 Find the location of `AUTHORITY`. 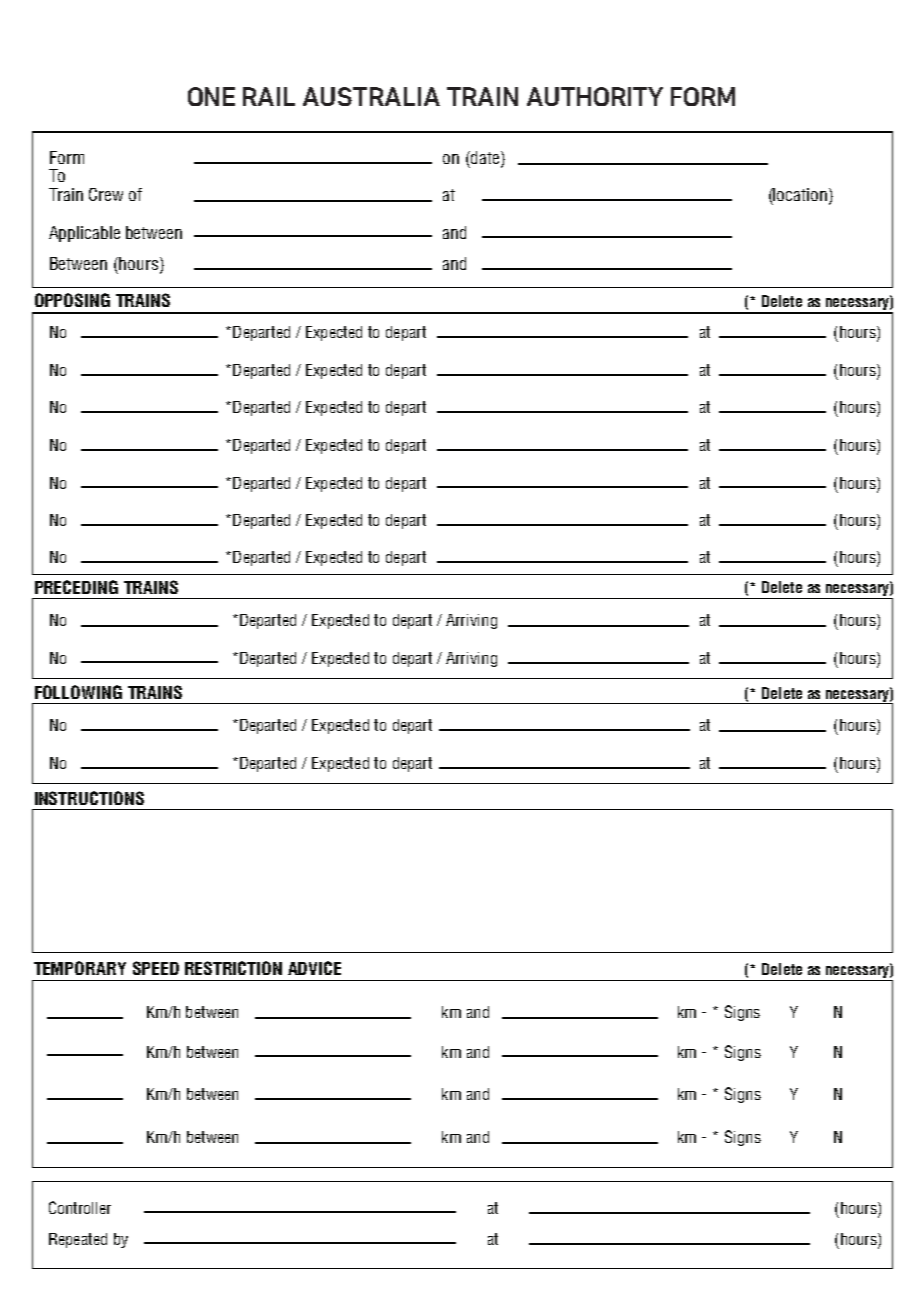

AUTHORITY is located at coordinates (595, 96).
